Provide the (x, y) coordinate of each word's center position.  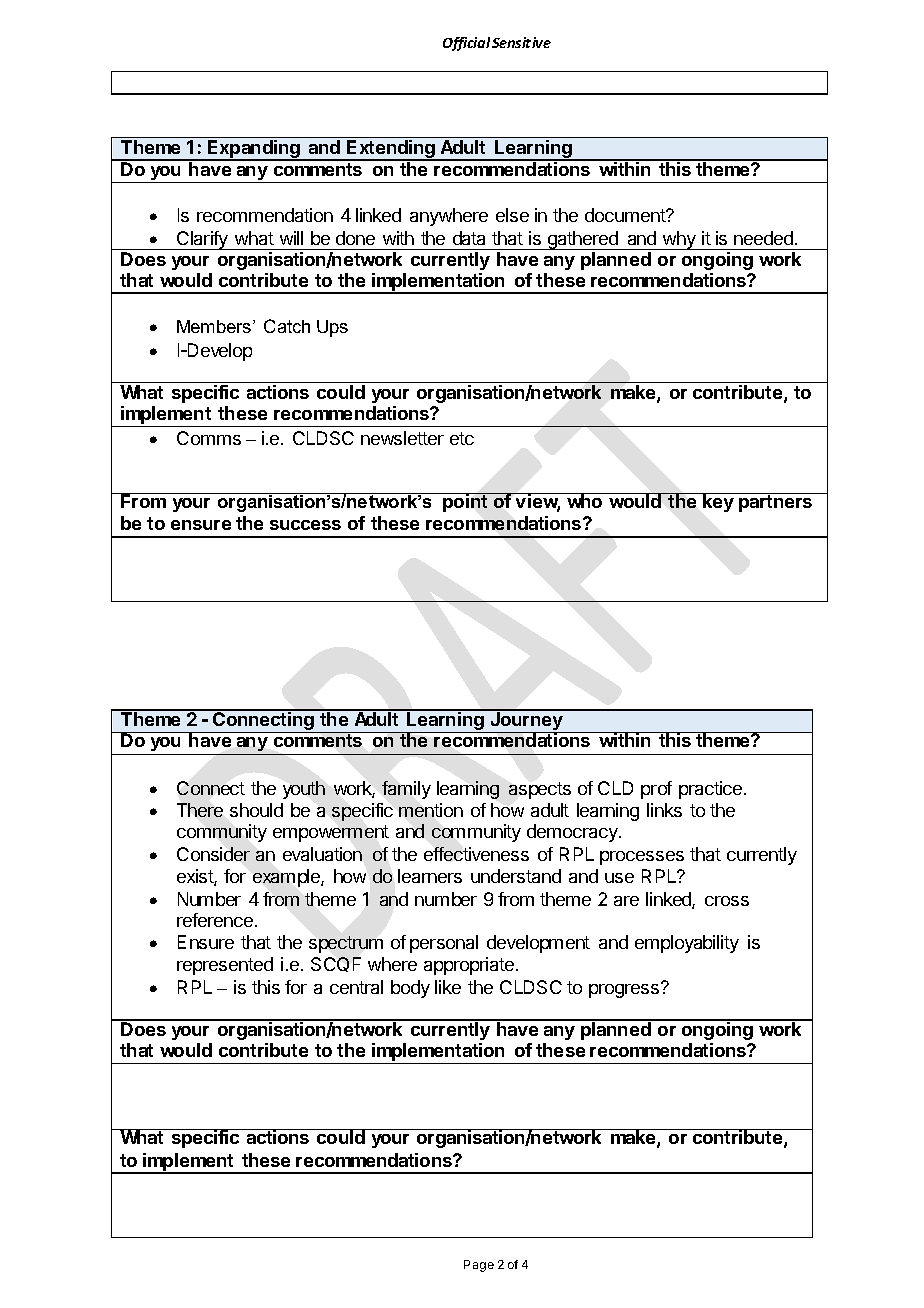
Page (479, 1266)
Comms (209, 438)
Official (466, 44)
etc (462, 438)
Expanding (254, 150)
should (256, 810)
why (679, 240)
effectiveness (476, 854)
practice (712, 790)
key (718, 502)
